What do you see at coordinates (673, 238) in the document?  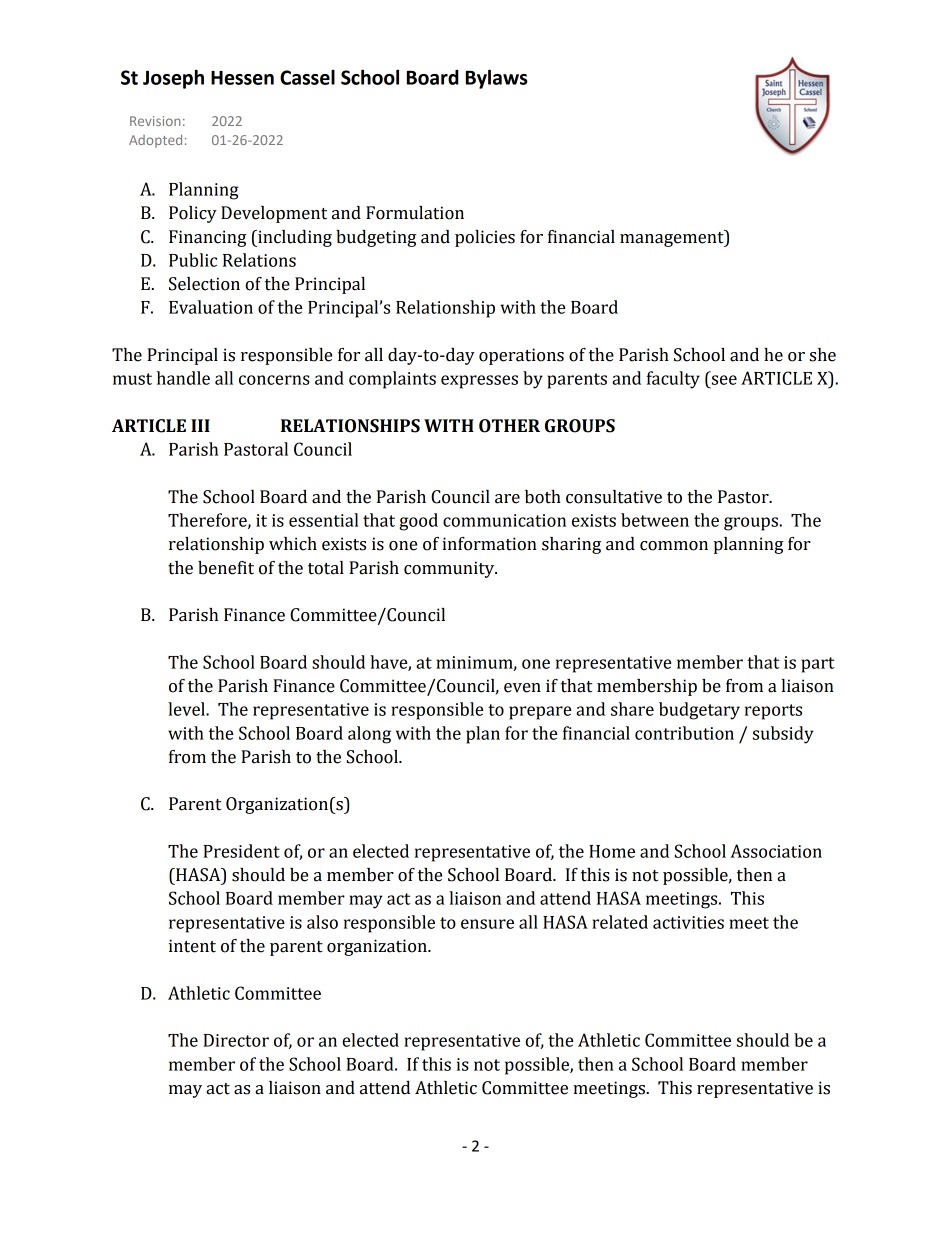 I see `management` at bounding box center [673, 238].
